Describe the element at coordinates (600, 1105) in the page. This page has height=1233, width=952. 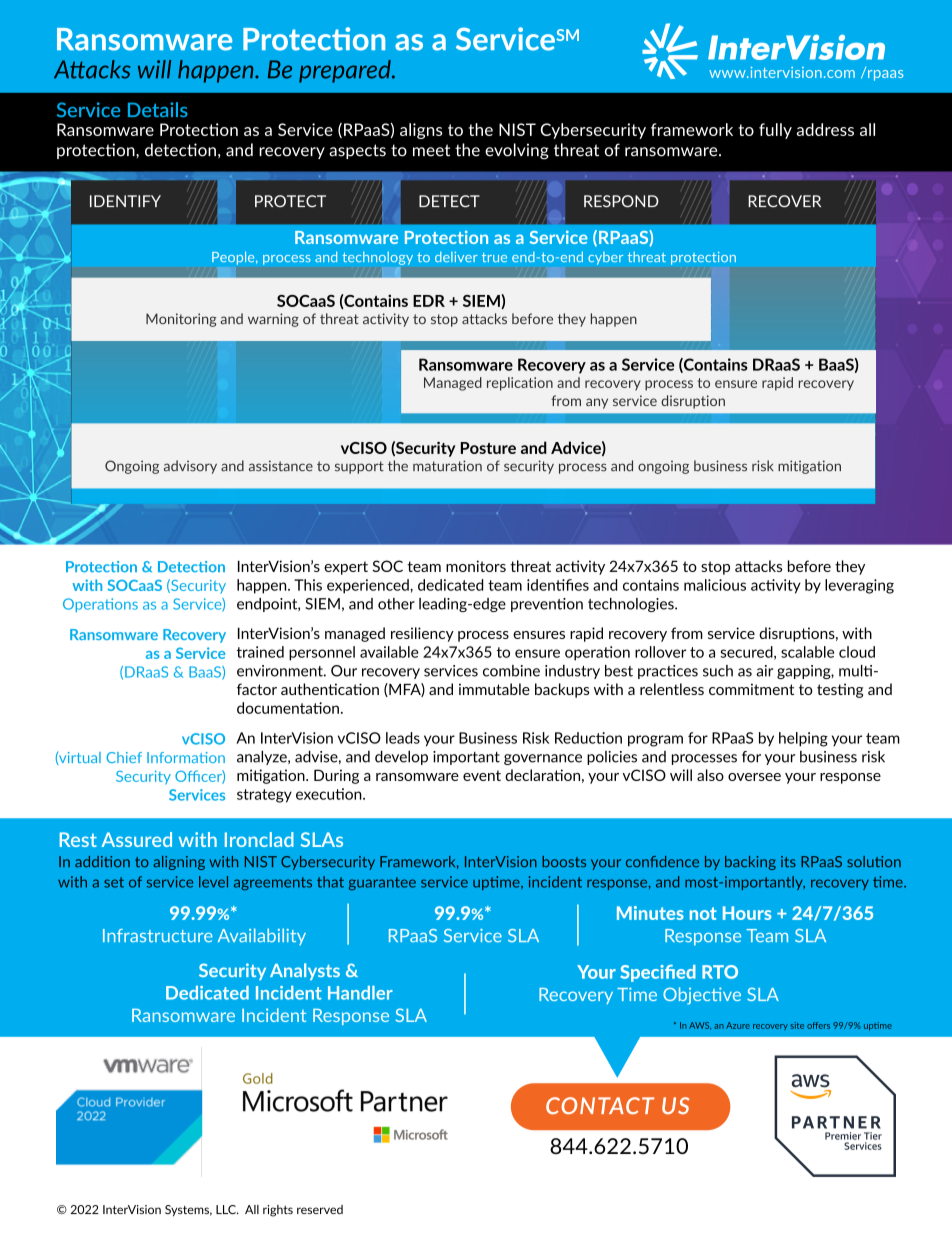
I see `CONTACT` at that location.
